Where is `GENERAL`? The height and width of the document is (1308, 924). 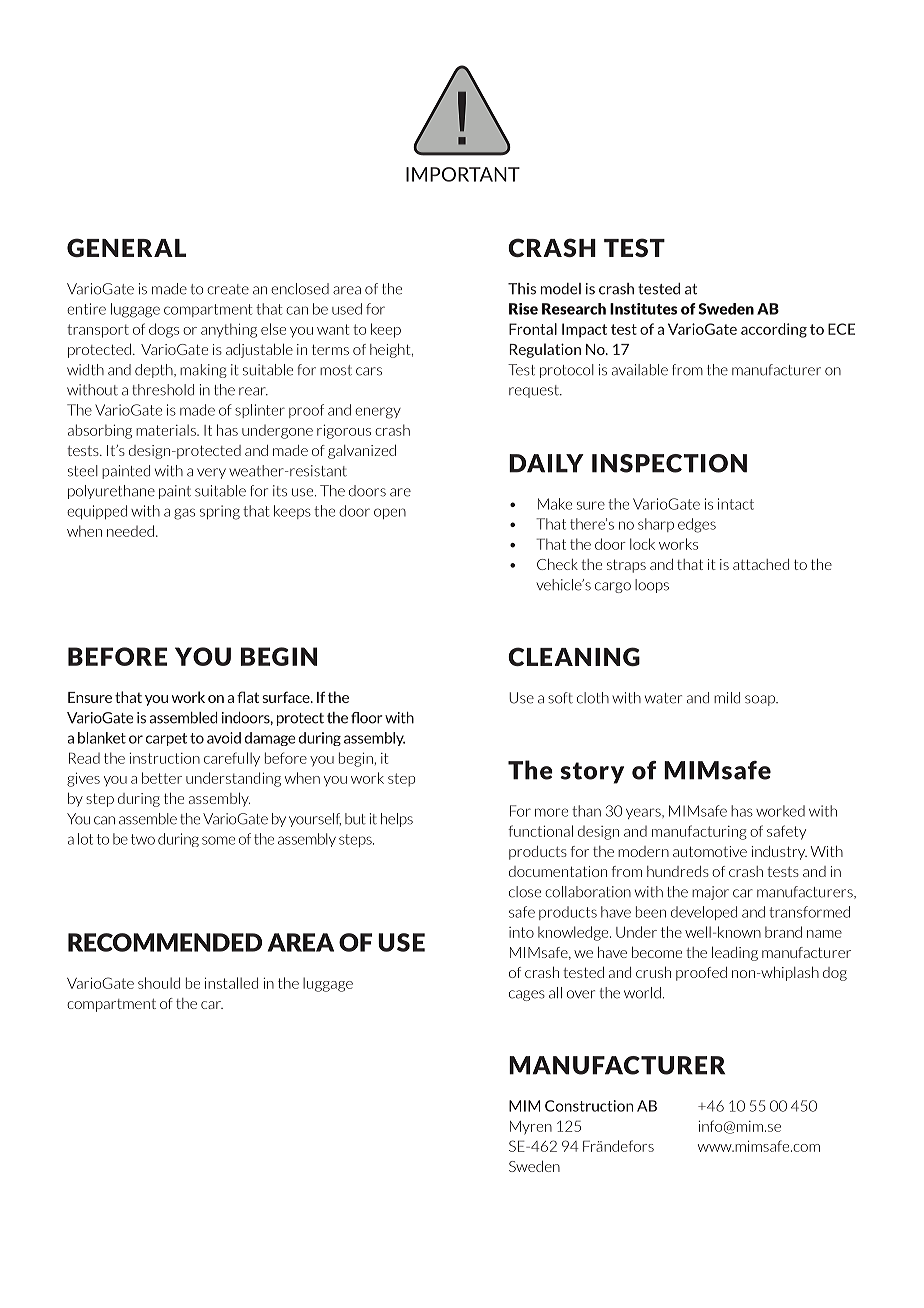 GENERAL is located at coordinates (126, 247).
